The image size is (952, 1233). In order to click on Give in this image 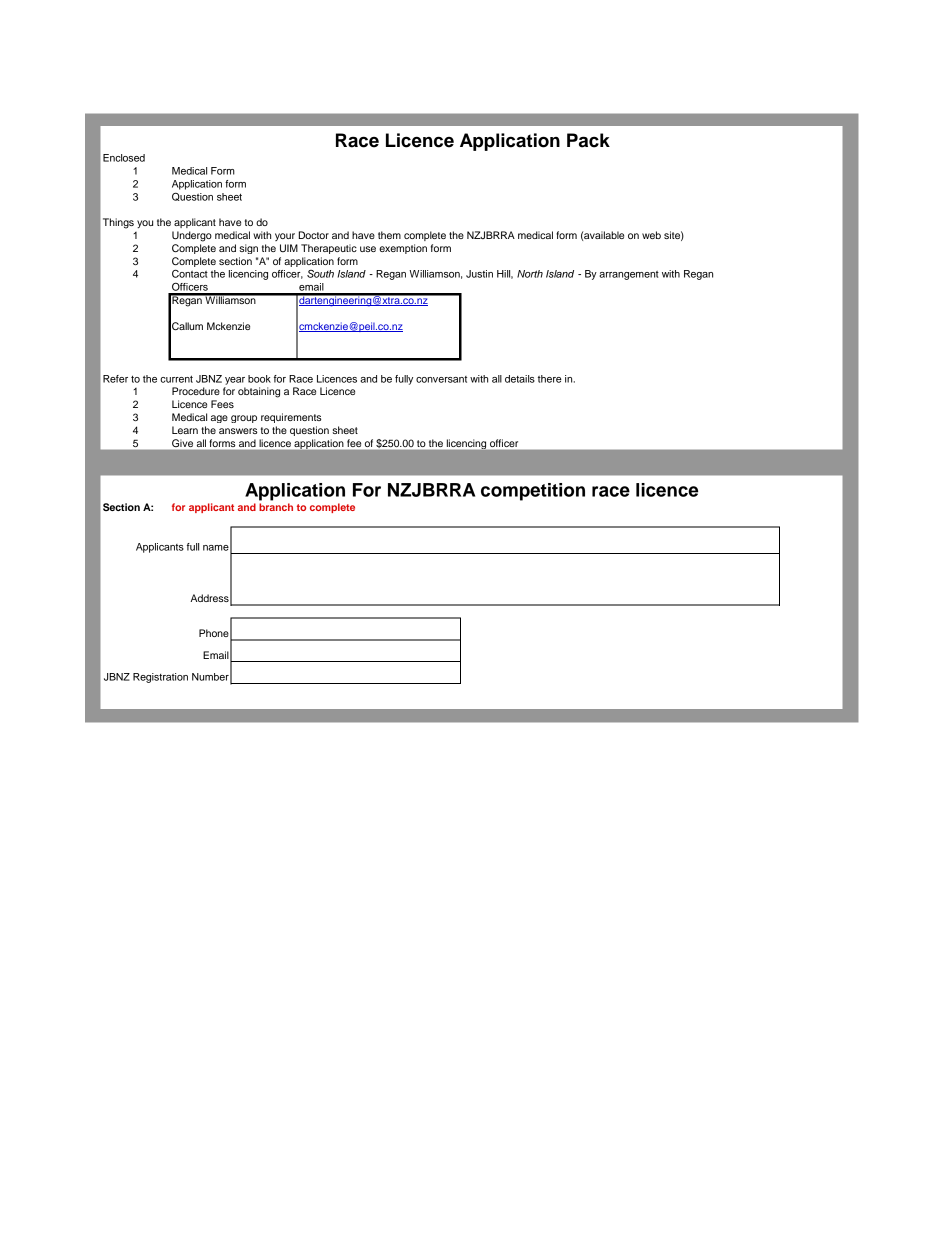, I will do `click(182, 443)`.
